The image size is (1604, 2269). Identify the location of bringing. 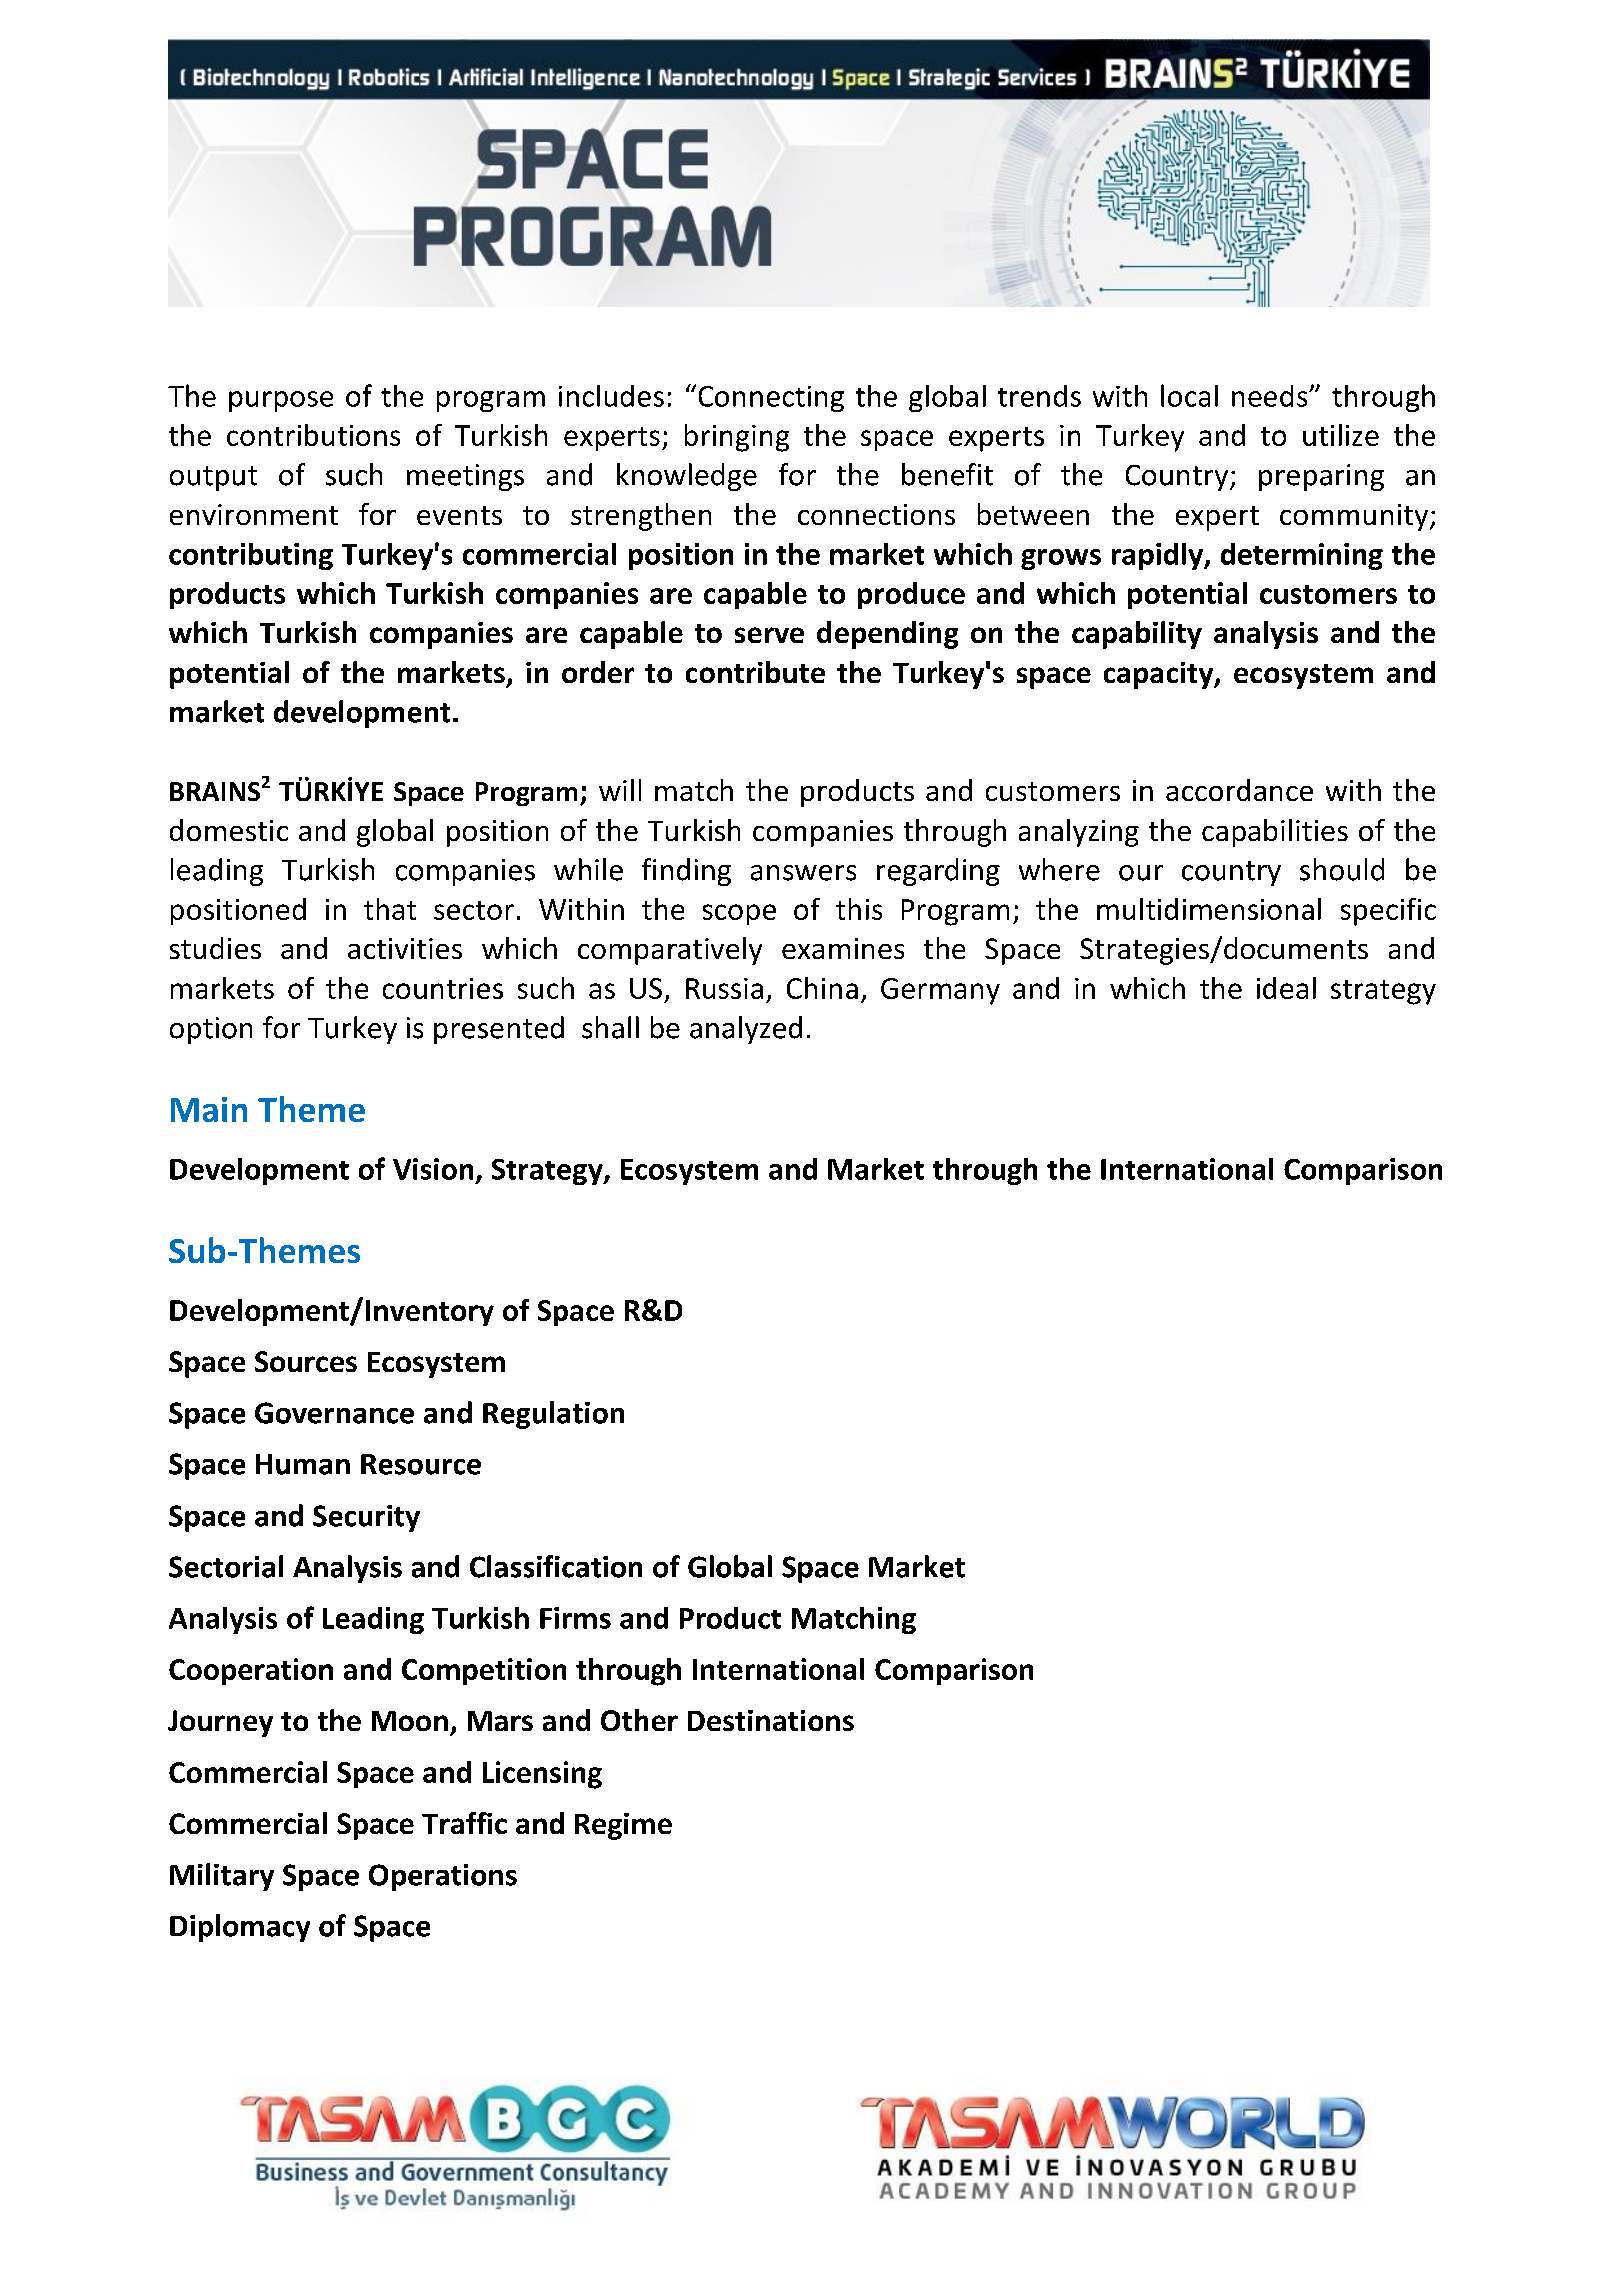
(737, 438).
